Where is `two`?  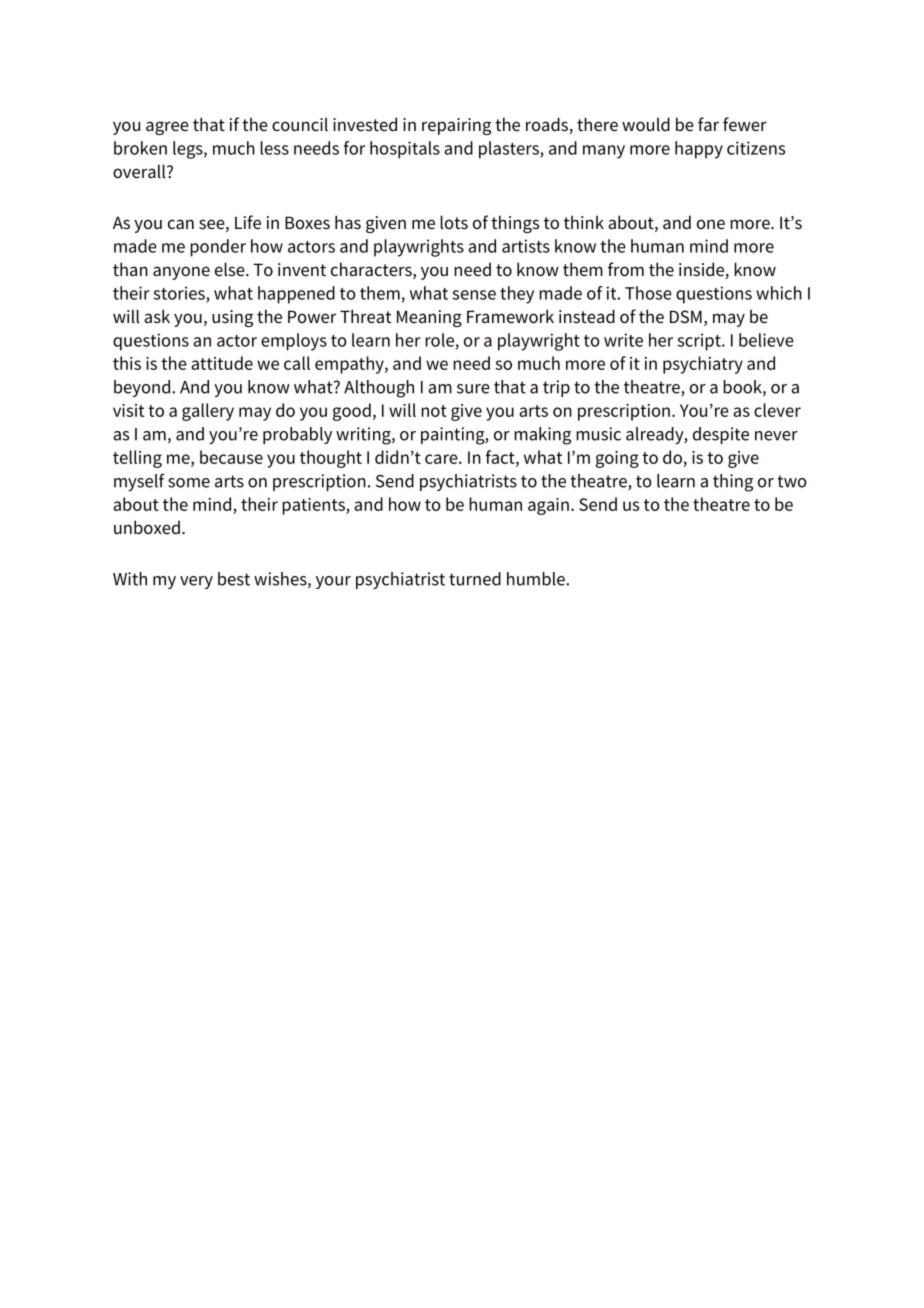 two is located at coordinates (792, 481).
